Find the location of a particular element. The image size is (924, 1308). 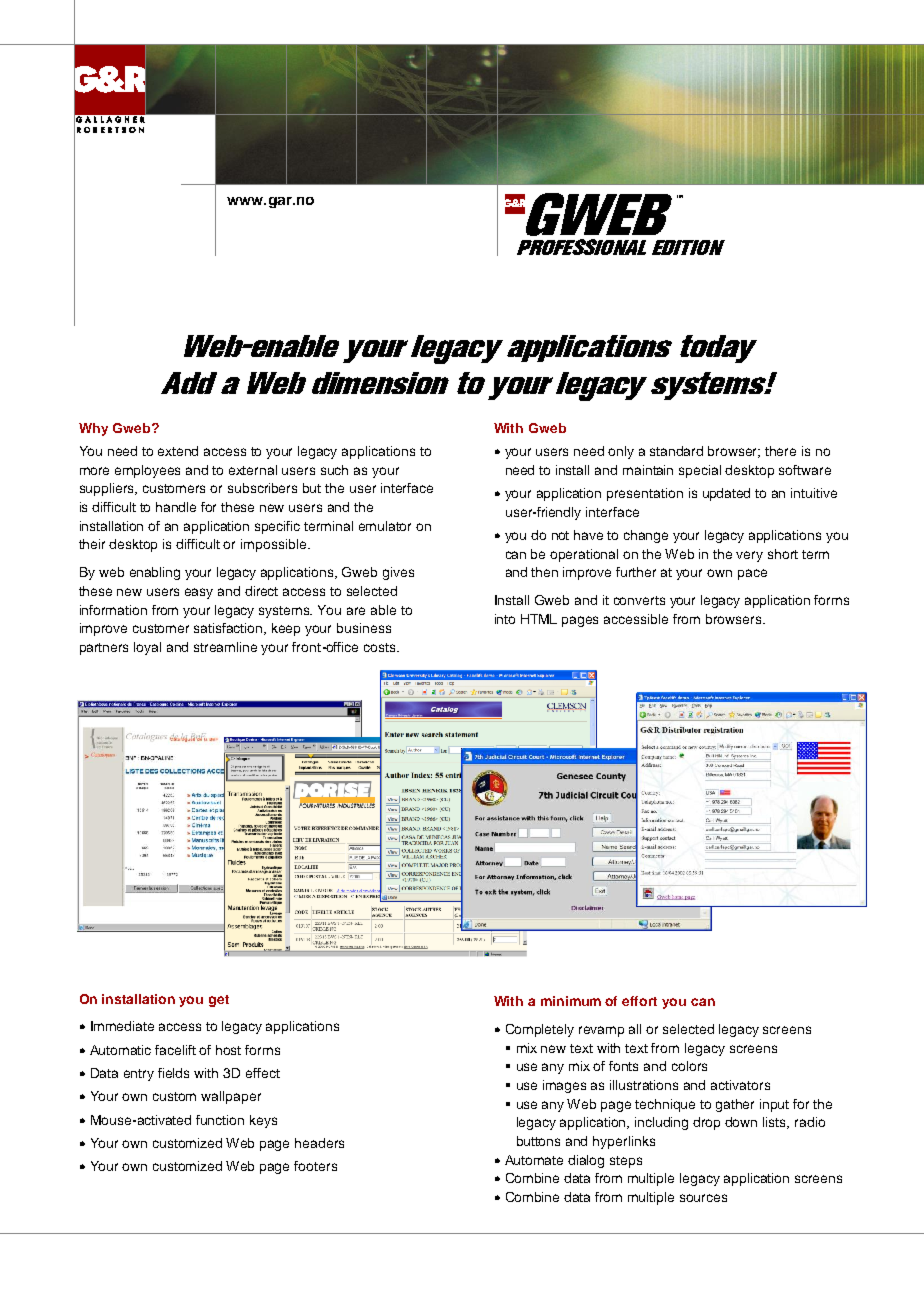

special is located at coordinates (700, 471).
